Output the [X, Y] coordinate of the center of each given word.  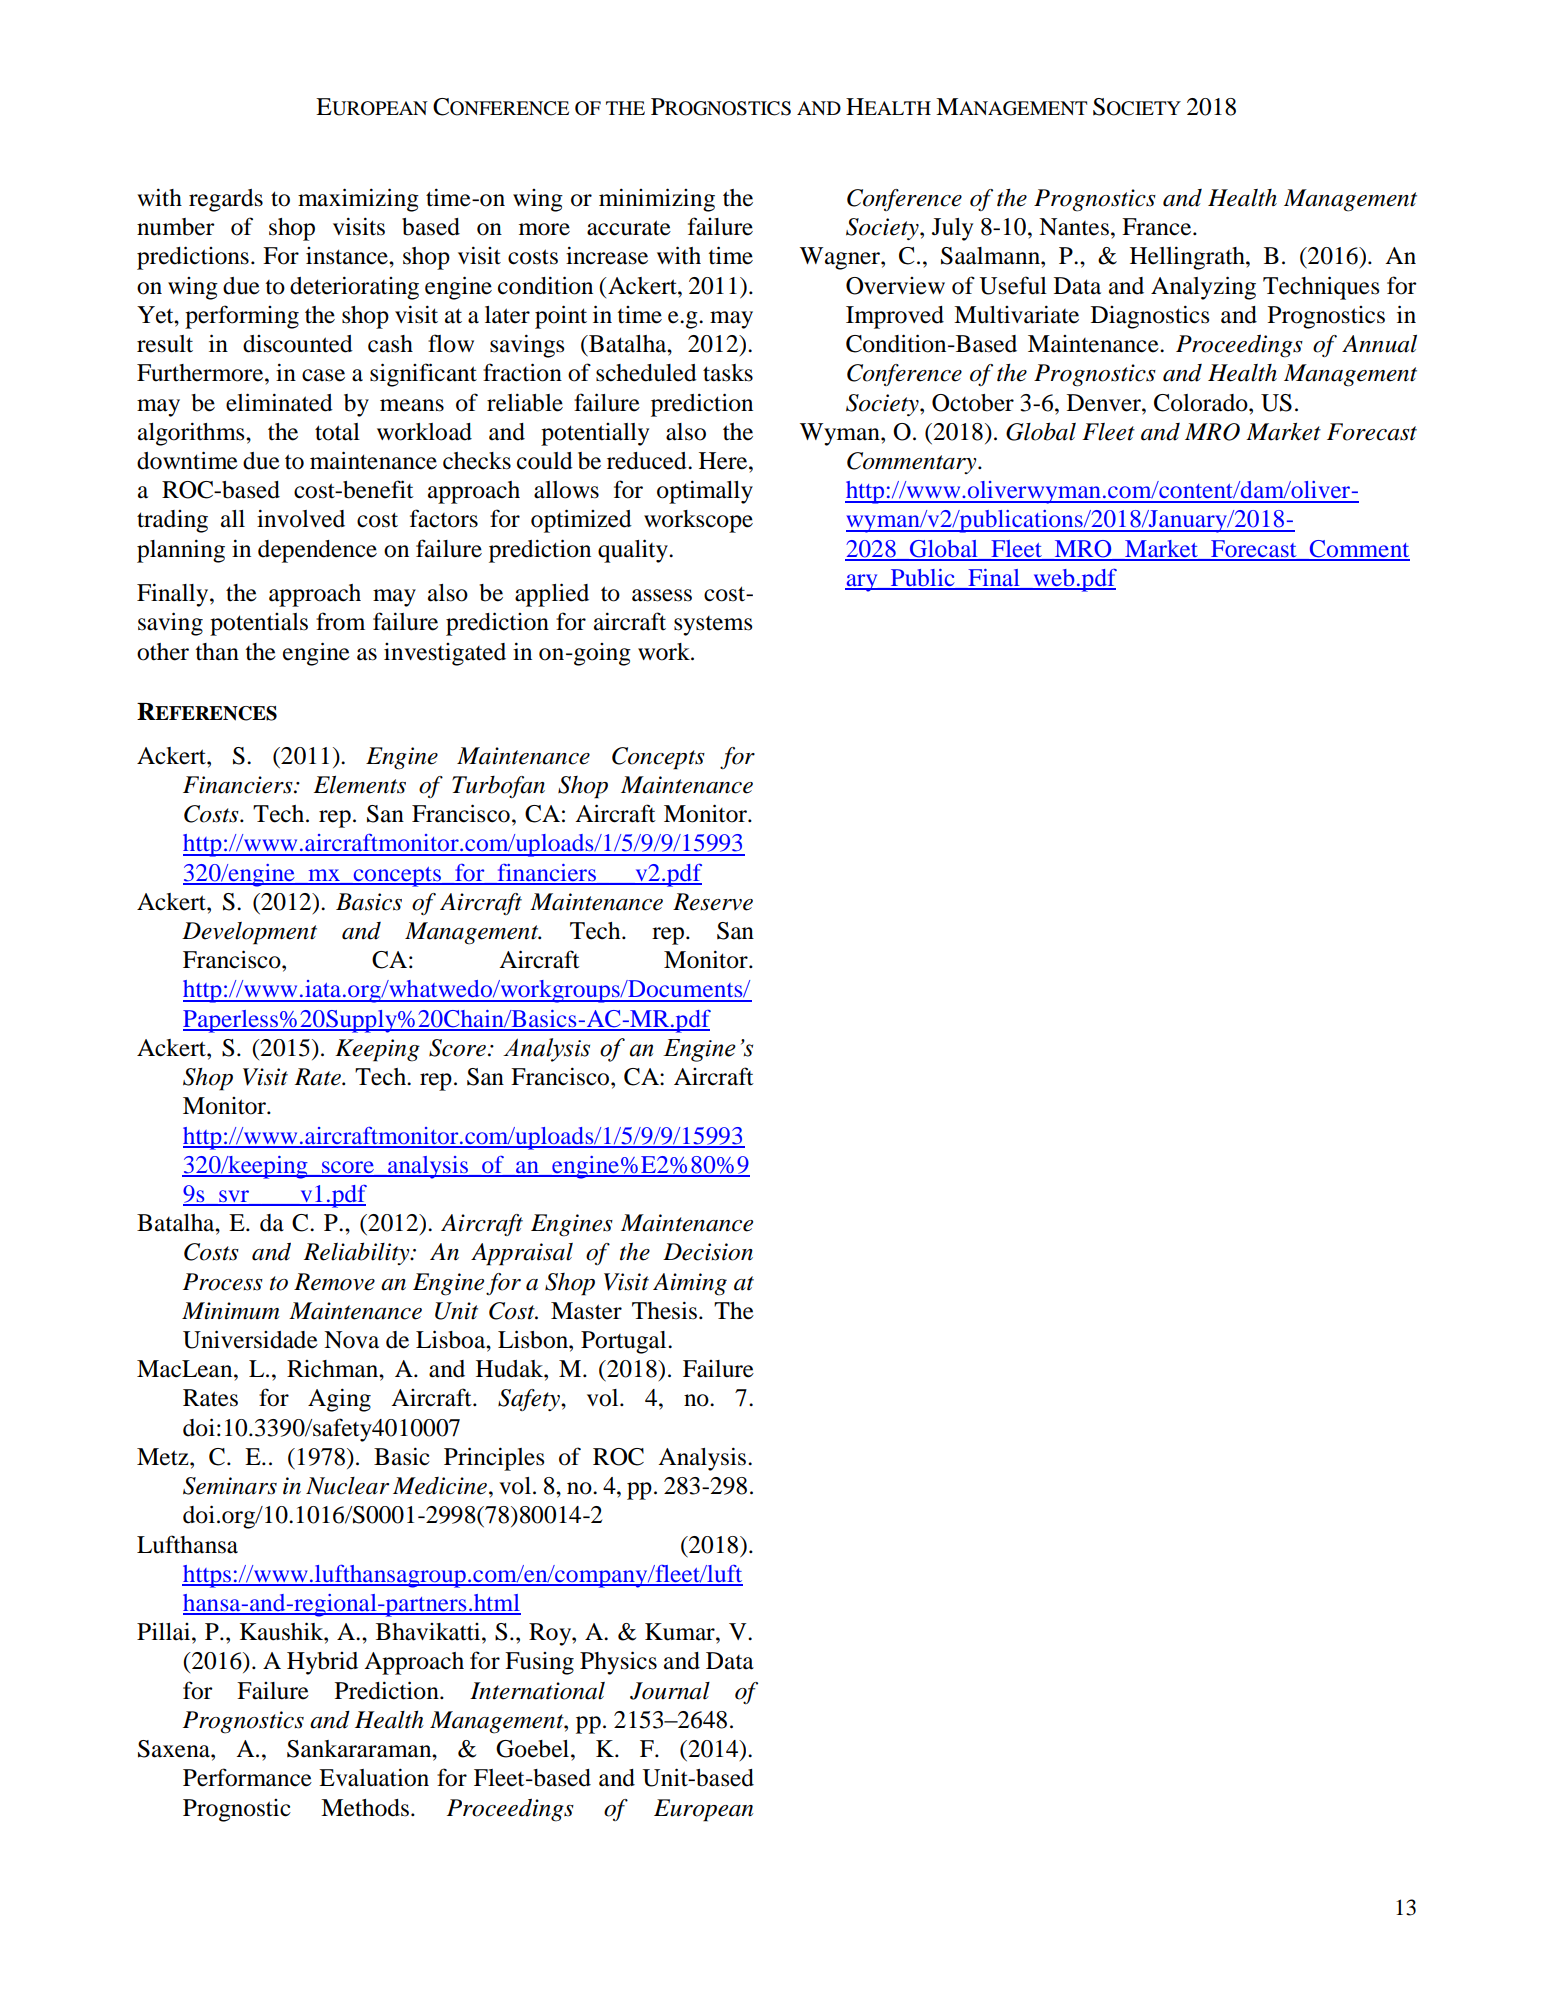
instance [348, 256]
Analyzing [1203, 288]
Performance [247, 1777]
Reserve [713, 902]
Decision [708, 1252]
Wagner [841, 258]
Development [249, 933]
